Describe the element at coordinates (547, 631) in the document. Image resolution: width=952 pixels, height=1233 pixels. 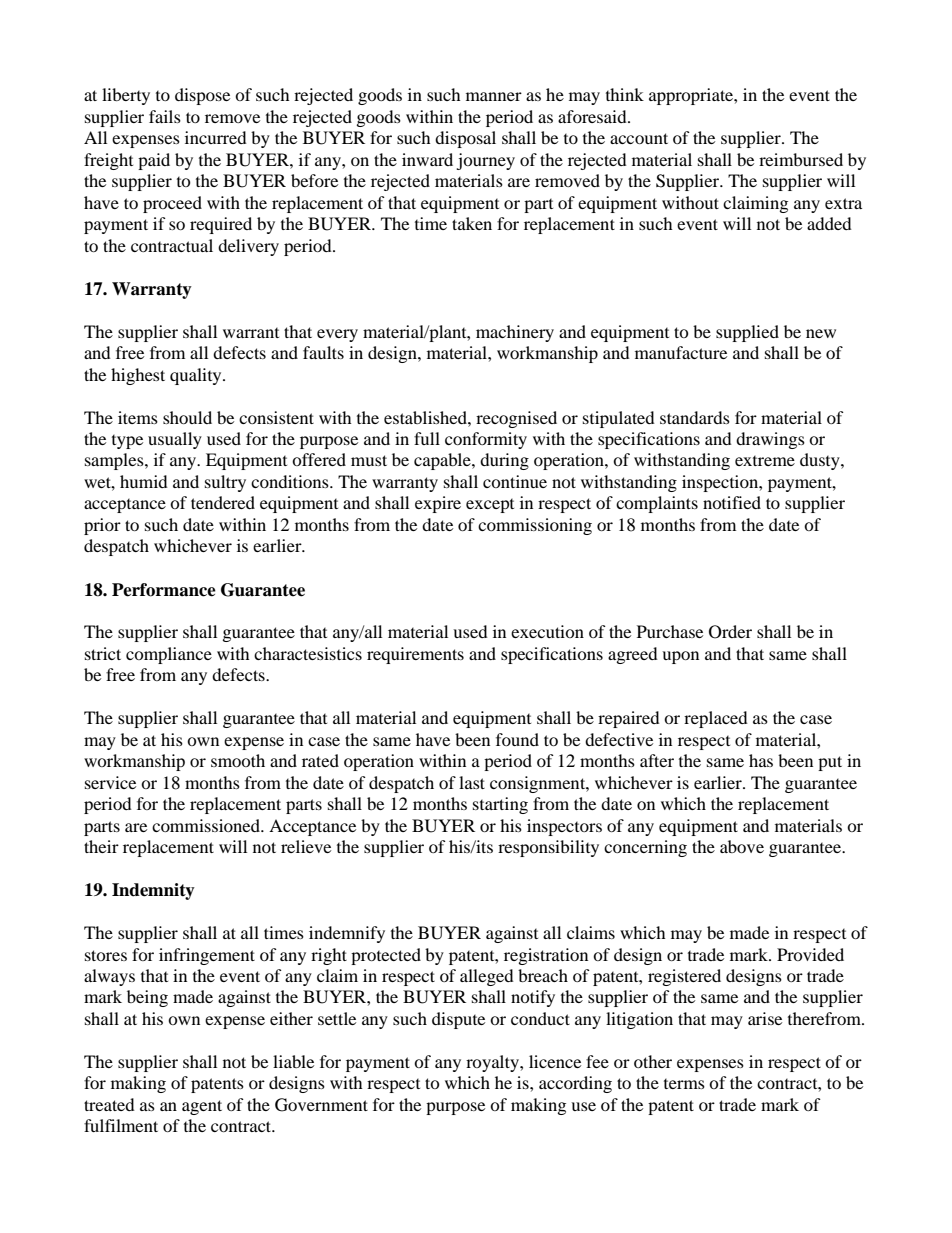
I see `execution` at that location.
